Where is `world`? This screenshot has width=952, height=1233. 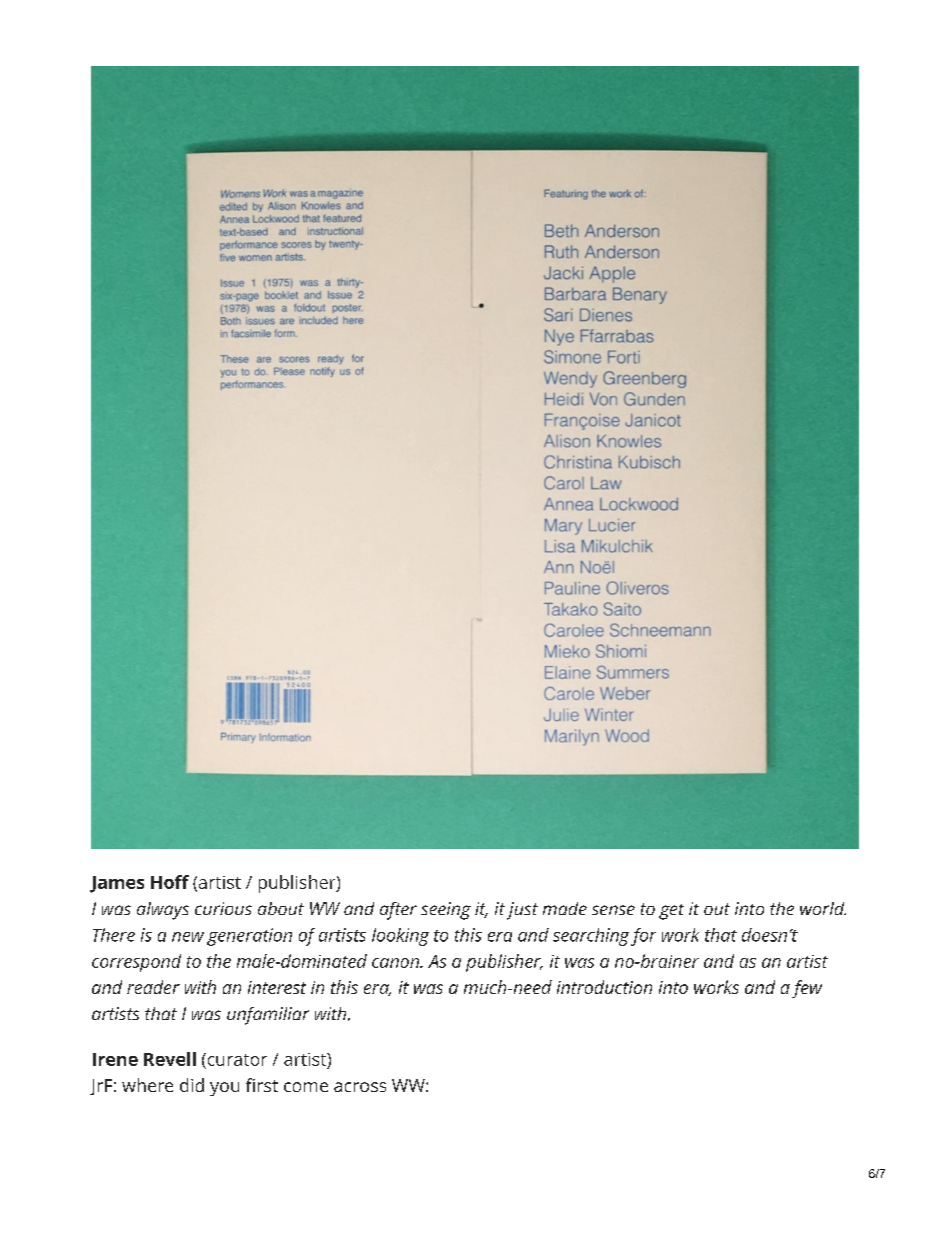 world is located at coordinates (823, 908).
